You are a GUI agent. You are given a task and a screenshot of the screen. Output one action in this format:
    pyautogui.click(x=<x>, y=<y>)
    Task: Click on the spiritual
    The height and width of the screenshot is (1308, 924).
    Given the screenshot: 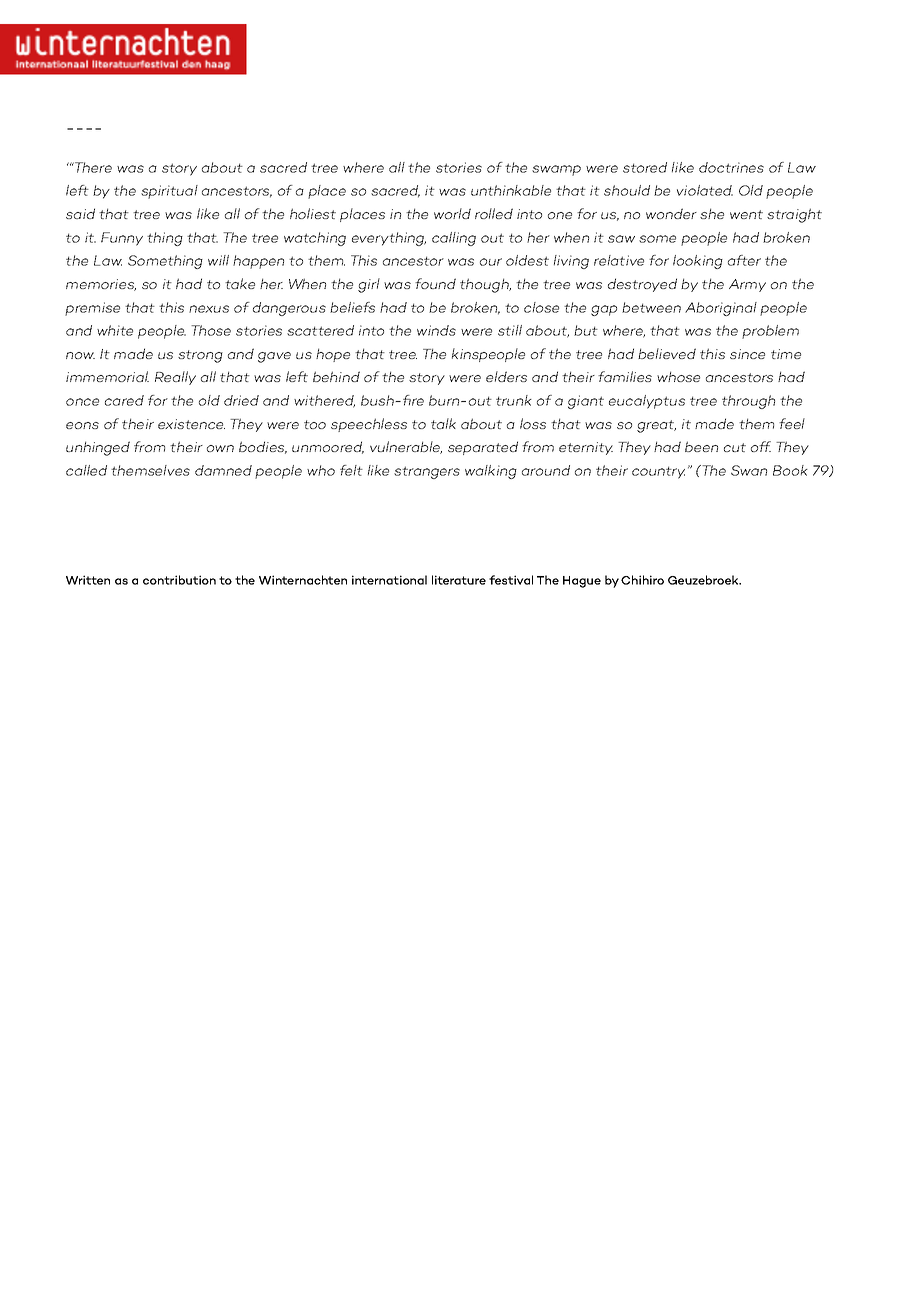 What is the action you would take?
    pyautogui.click(x=169, y=192)
